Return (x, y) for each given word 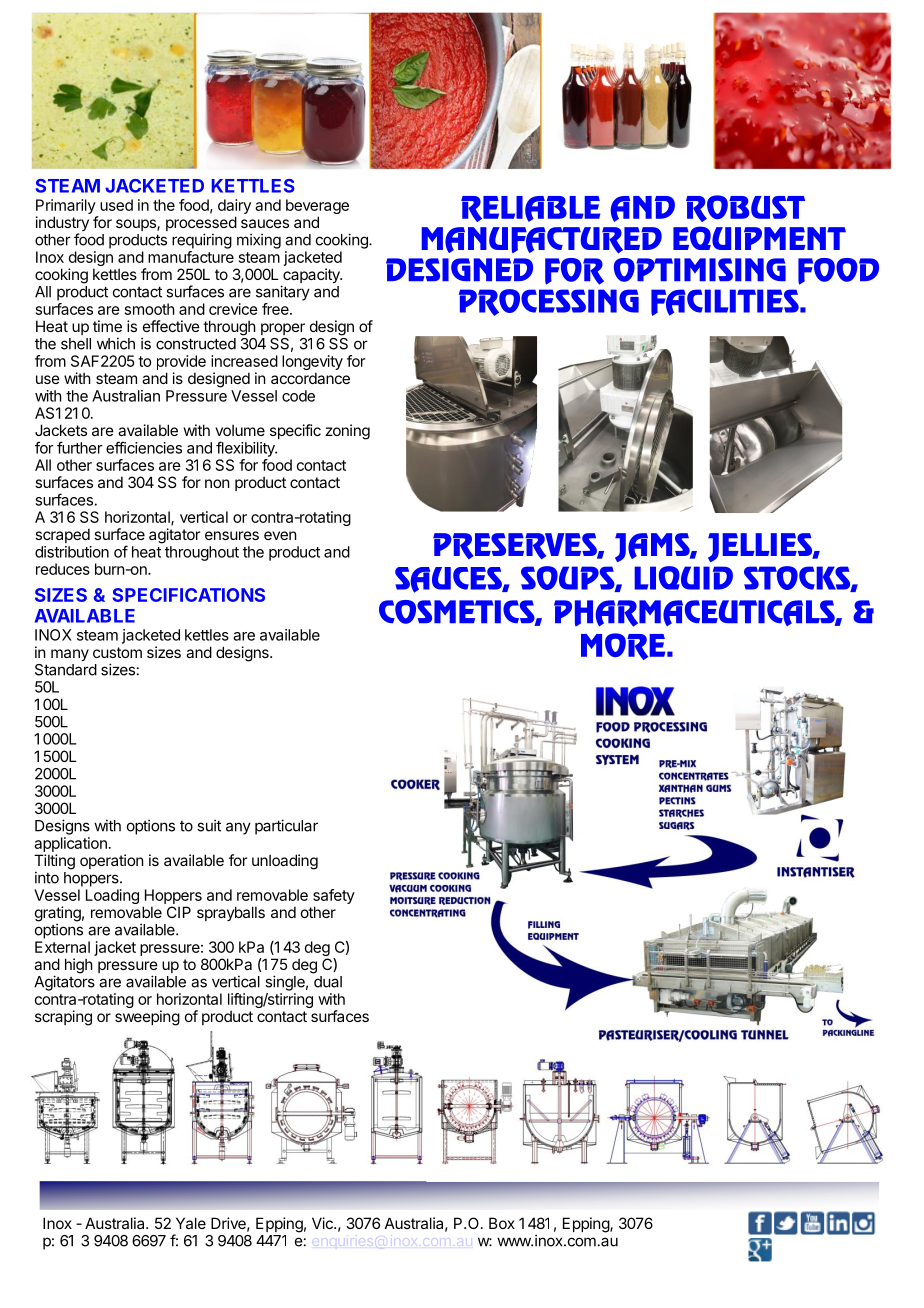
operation (112, 861)
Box (502, 1223)
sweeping (147, 1018)
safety (334, 896)
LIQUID (683, 578)
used (116, 205)
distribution (72, 552)
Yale (191, 1223)
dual (328, 982)
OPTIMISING (700, 270)
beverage (317, 208)
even (280, 535)
